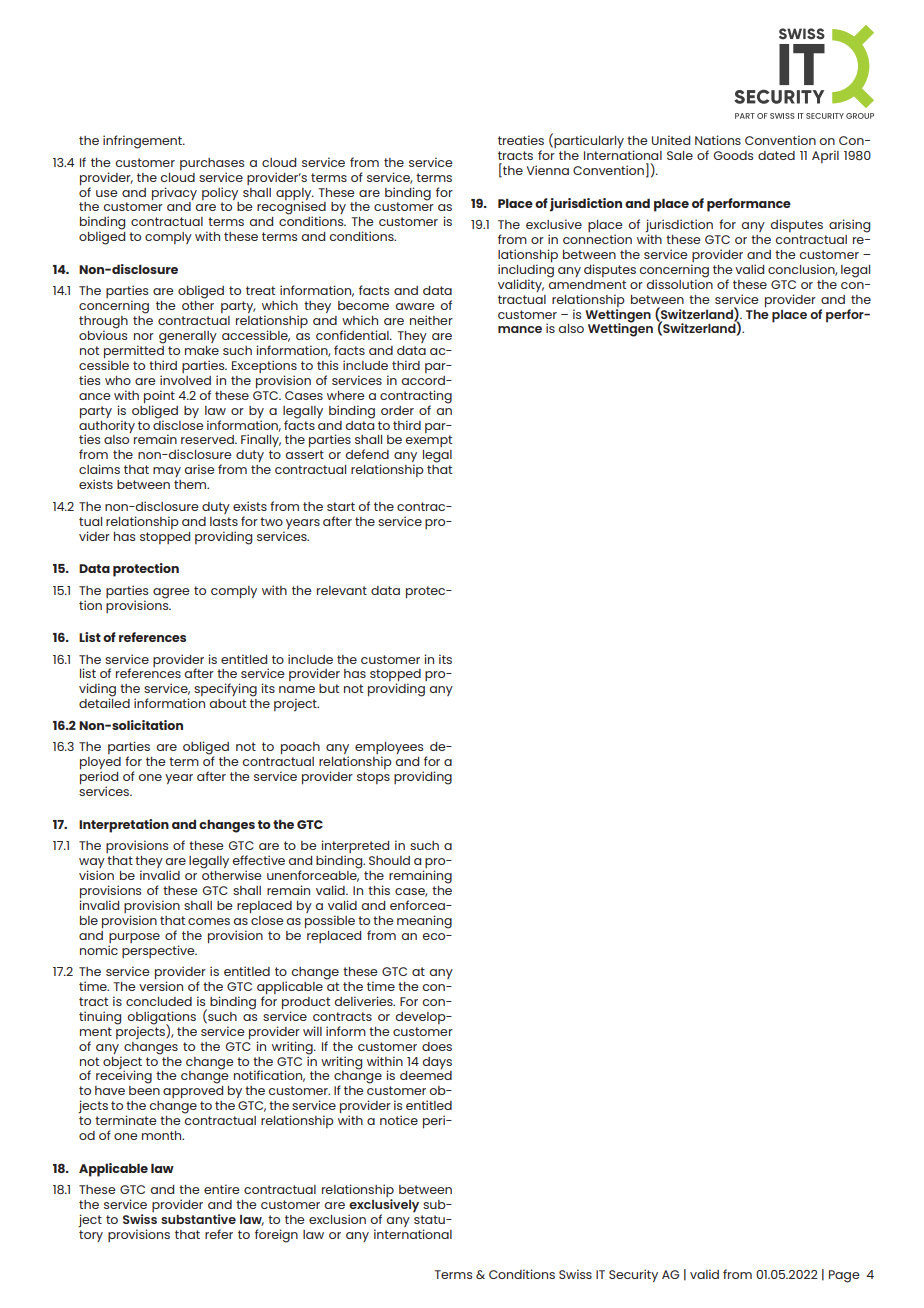  I want to click on substantive, so click(198, 1219).
